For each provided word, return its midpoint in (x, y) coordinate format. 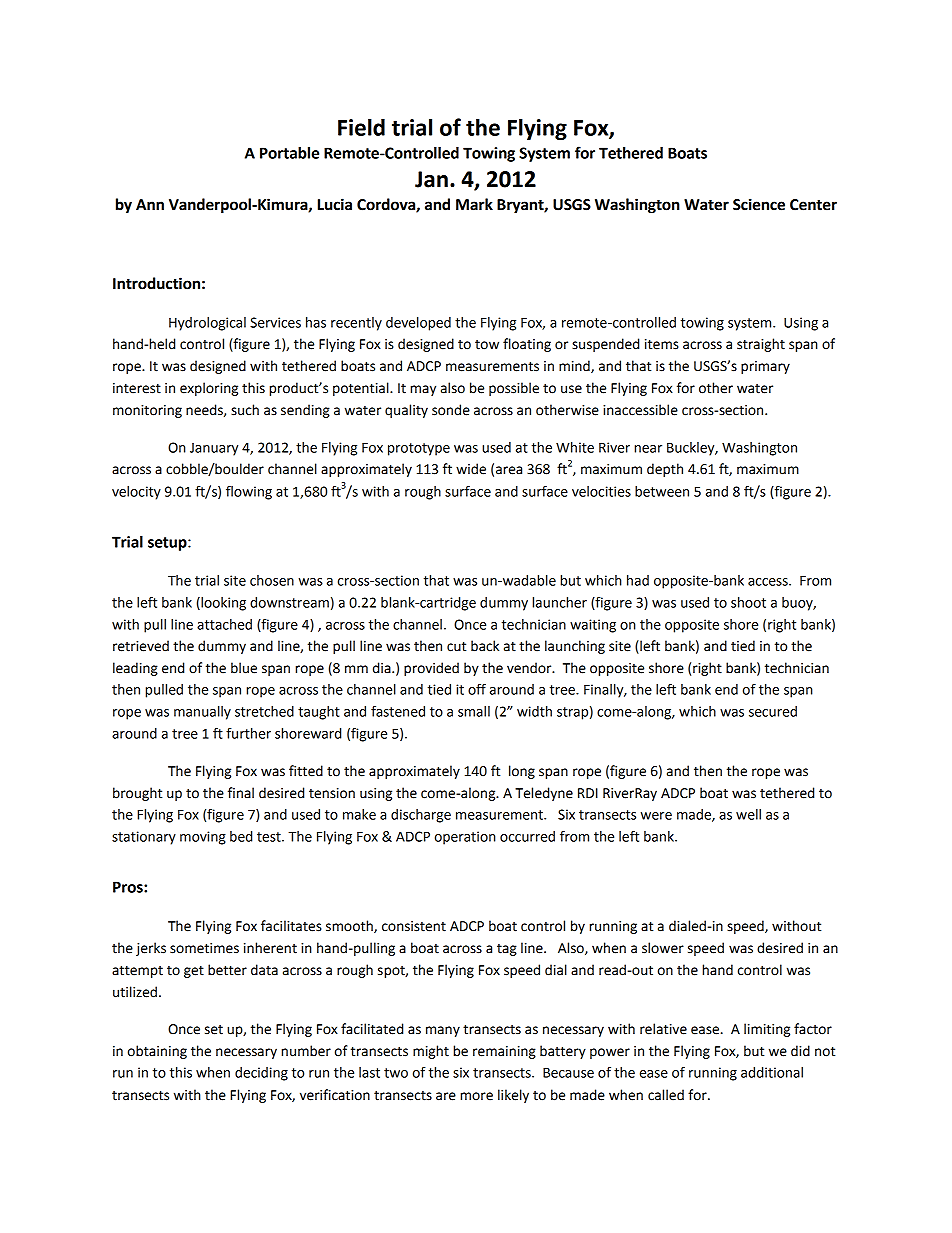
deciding (261, 1074)
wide (471, 469)
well (748, 814)
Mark (474, 204)
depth (665, 470)
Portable (289, 153)
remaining (504, 1052)
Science (759, 204)
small (474, 711)
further (248, 733)
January (214, 449)
